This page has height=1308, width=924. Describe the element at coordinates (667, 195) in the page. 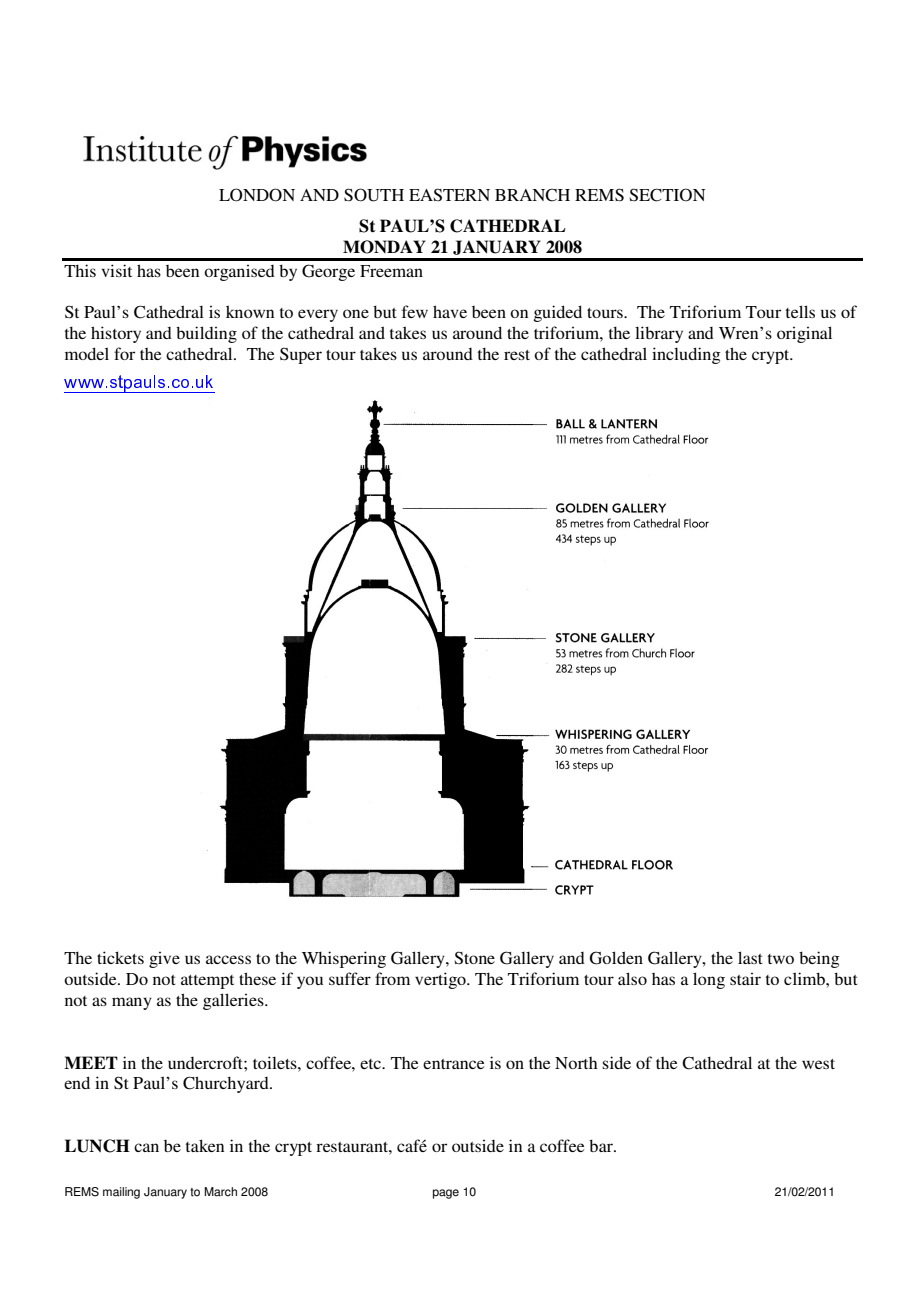

I see `SECTION` at that location.
